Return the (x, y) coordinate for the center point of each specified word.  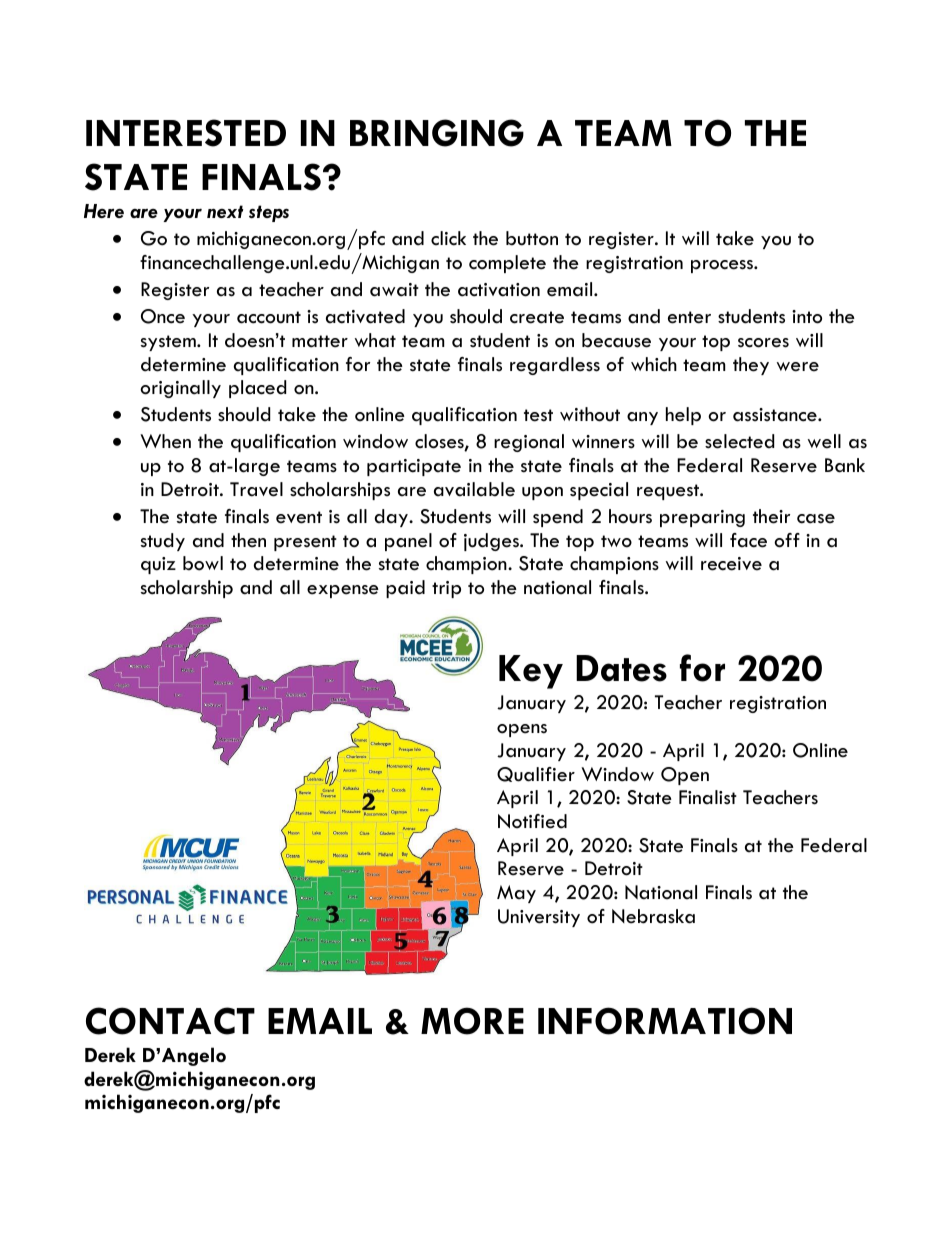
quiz (158, 565)
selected (739, 441)
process (723, 266)
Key (531, 672)
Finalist (708, 797)
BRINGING (437, 133)
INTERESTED (186, 133)
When (165, 441)
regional (529, 443)
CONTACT (170, 1021)
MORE (472, 1021)
